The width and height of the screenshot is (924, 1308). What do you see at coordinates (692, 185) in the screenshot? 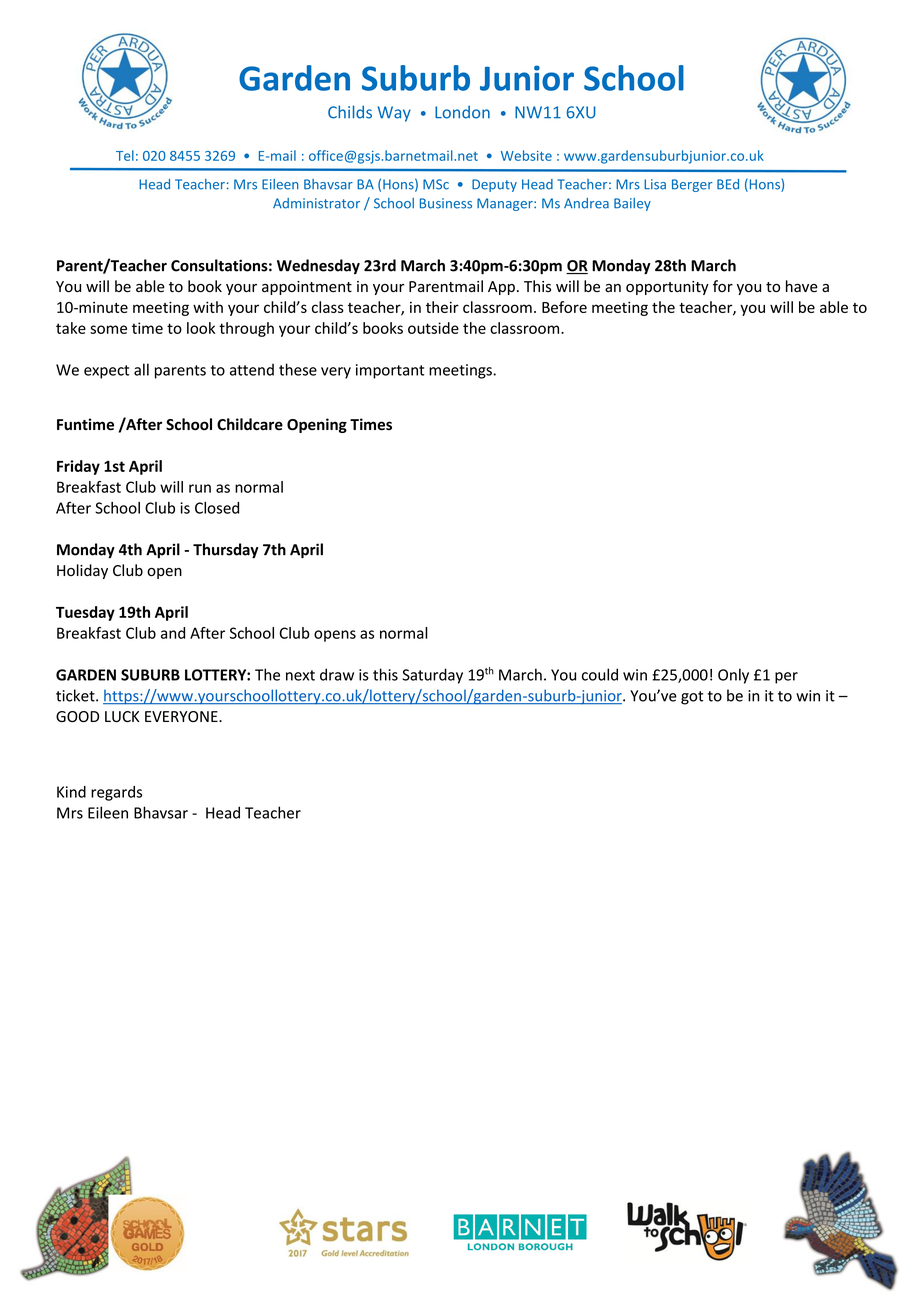
I see `Berger` at bounding box center [692, 185].
